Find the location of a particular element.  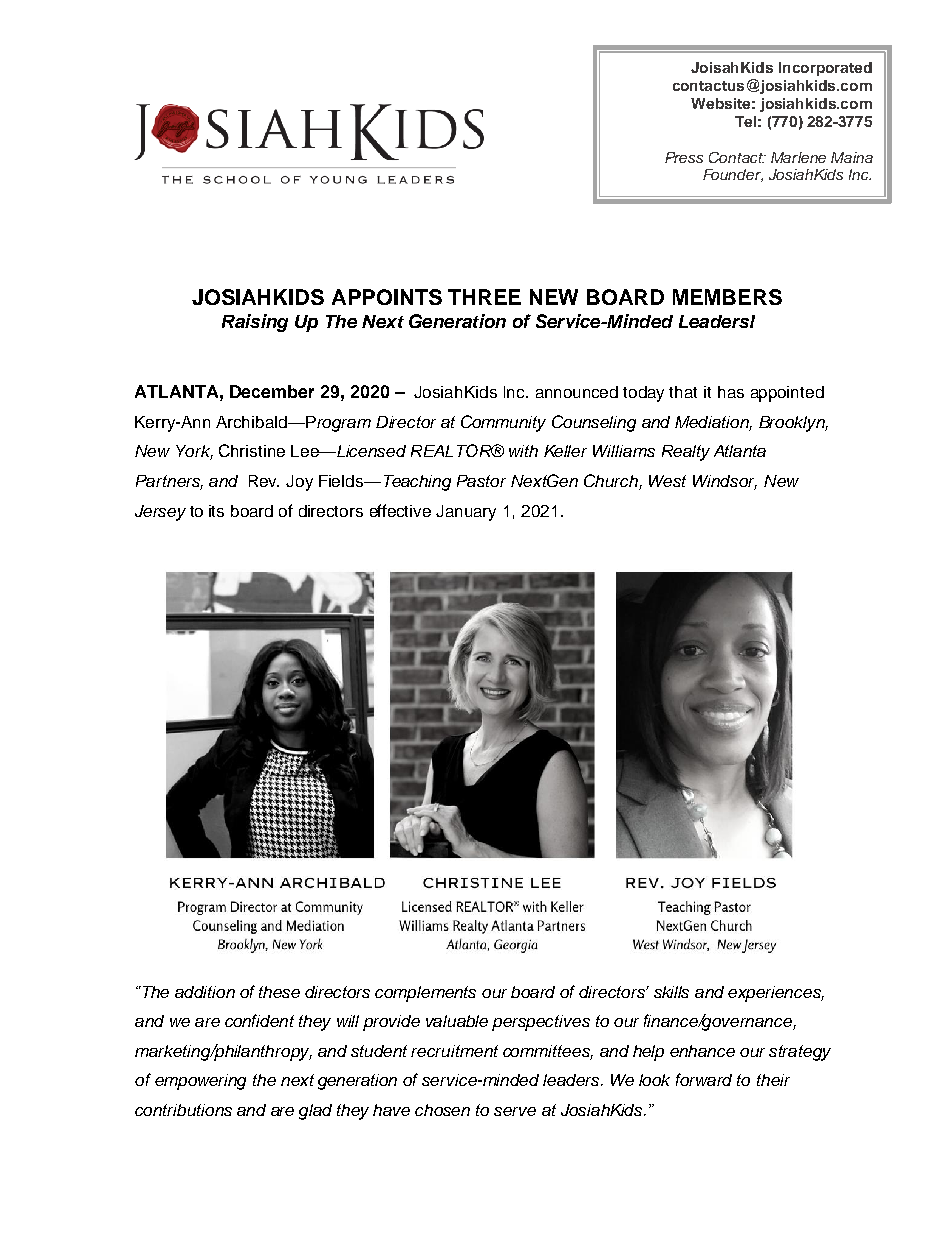

Tel is located at coordinates (745, 121).
